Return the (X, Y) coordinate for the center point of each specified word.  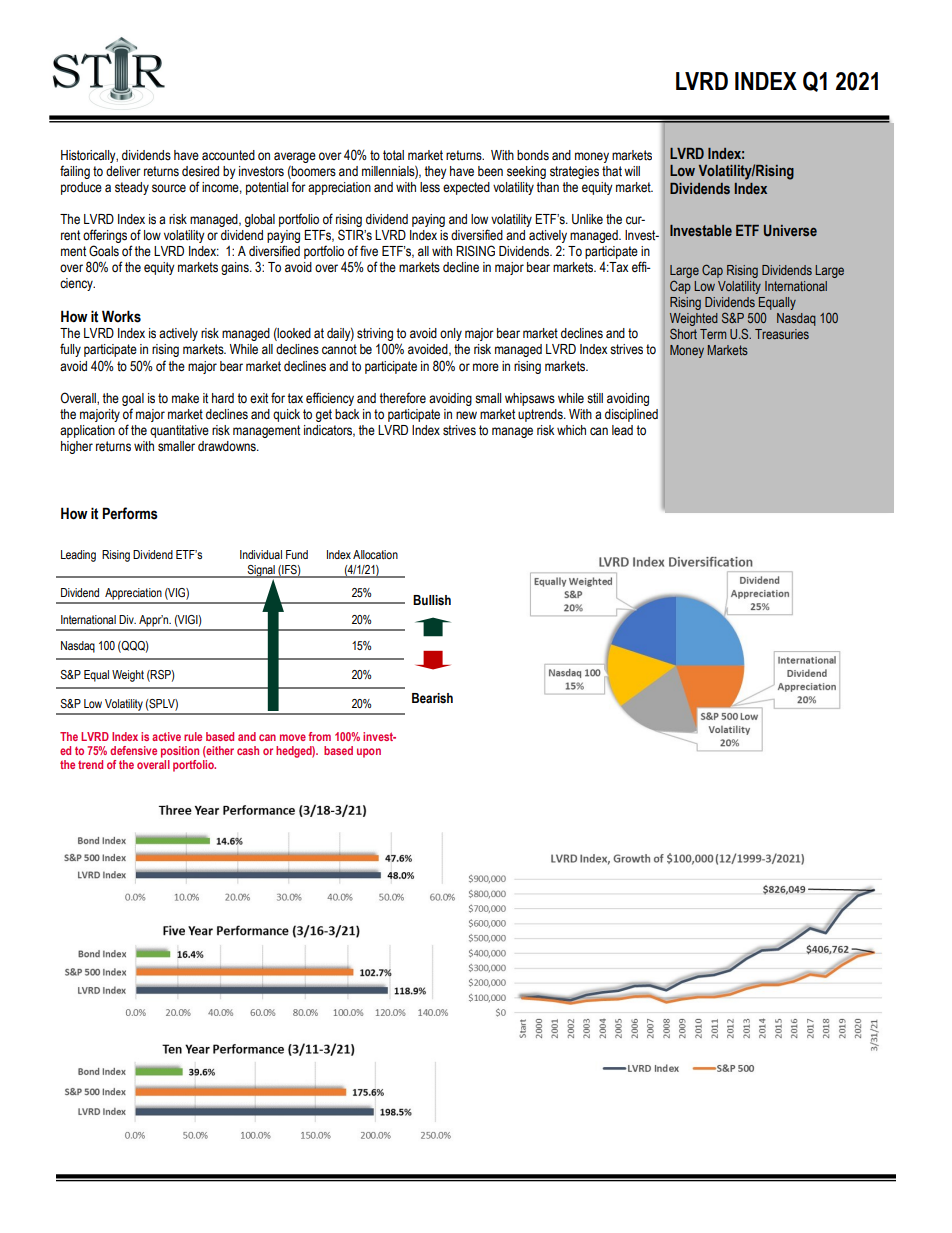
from (319, 736)
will (632, 171)
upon (369, 753)
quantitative (179, 431)
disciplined (631, 415)
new (466, 415)
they (435, 172)
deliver (123, 171)
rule (193, 736)
